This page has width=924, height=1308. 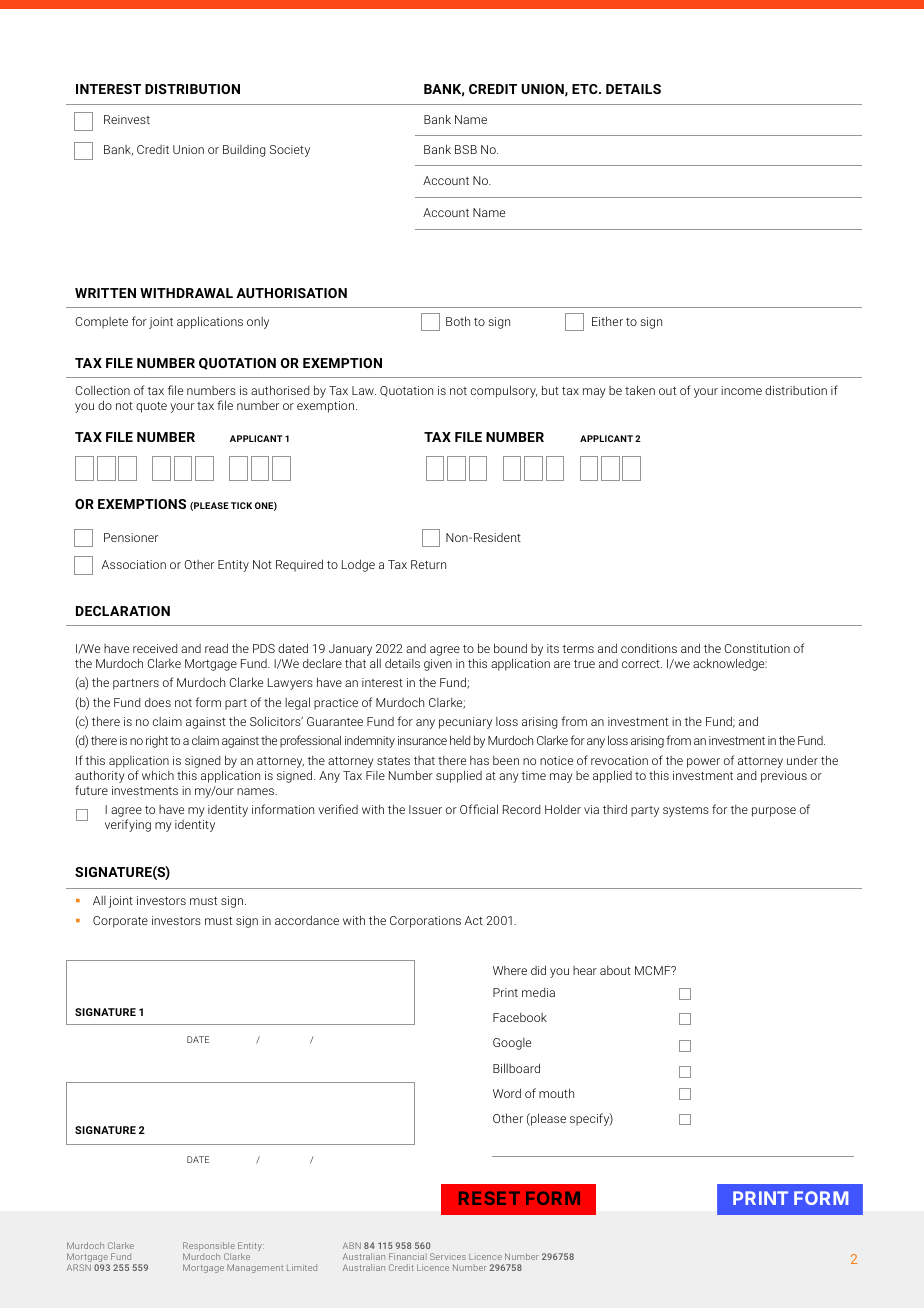 What do you see at coordinates (158, 702) in the page?
I see `does` at bounding box center [158, 702].
